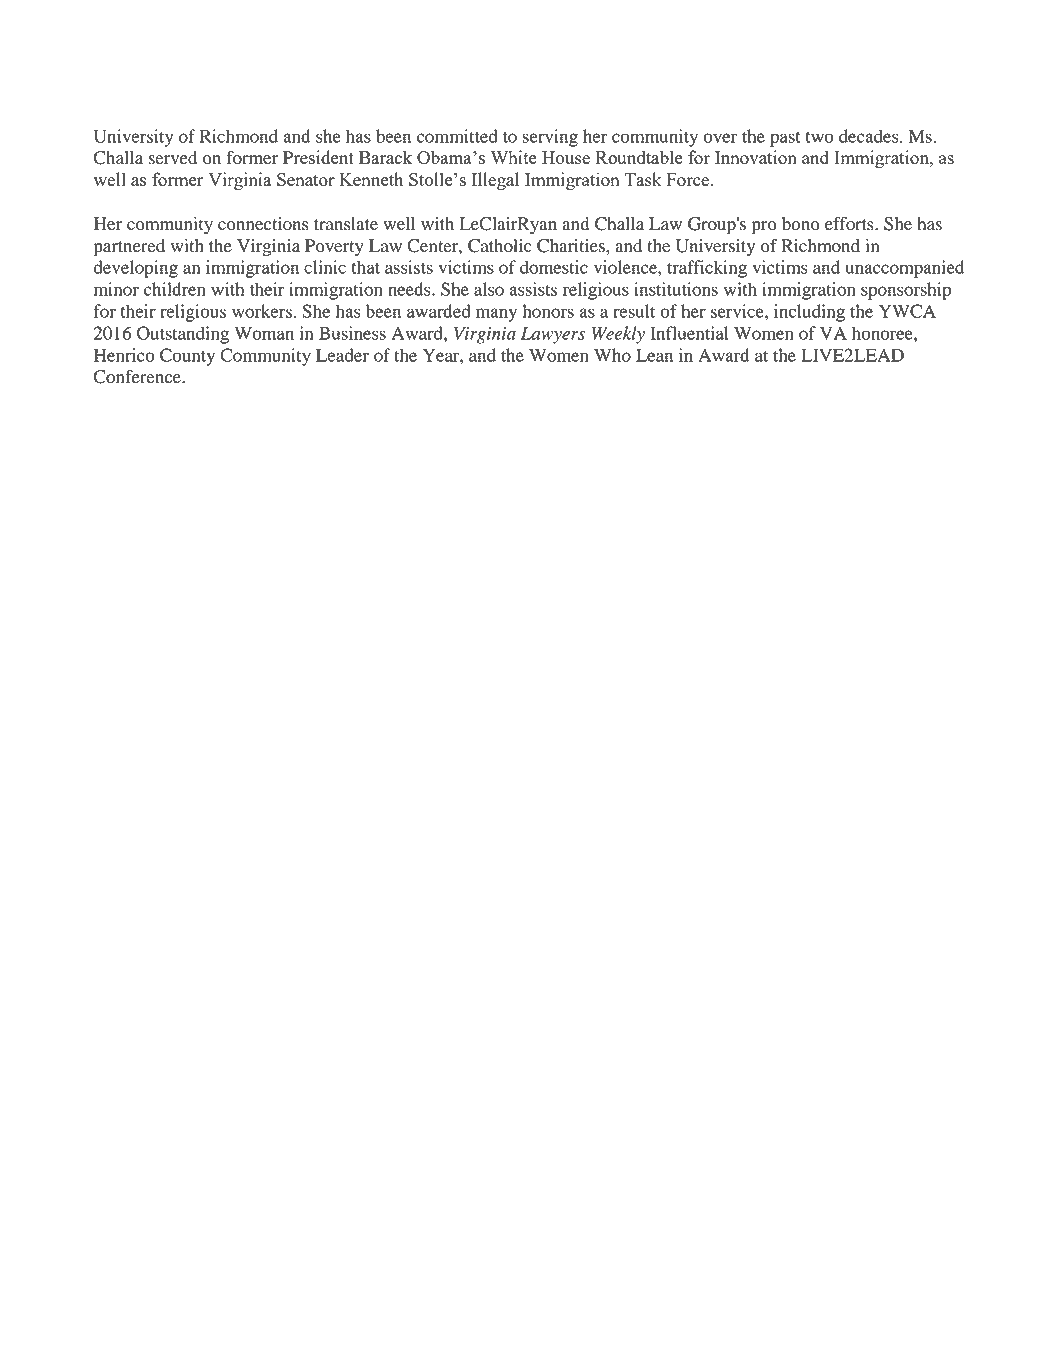 Image resolution: width=1059 pixels, height=1371 pixels. What do you see at coordinates (550, 138) in the screenshot?
I see `serving` at bounding box center [550, 138].
